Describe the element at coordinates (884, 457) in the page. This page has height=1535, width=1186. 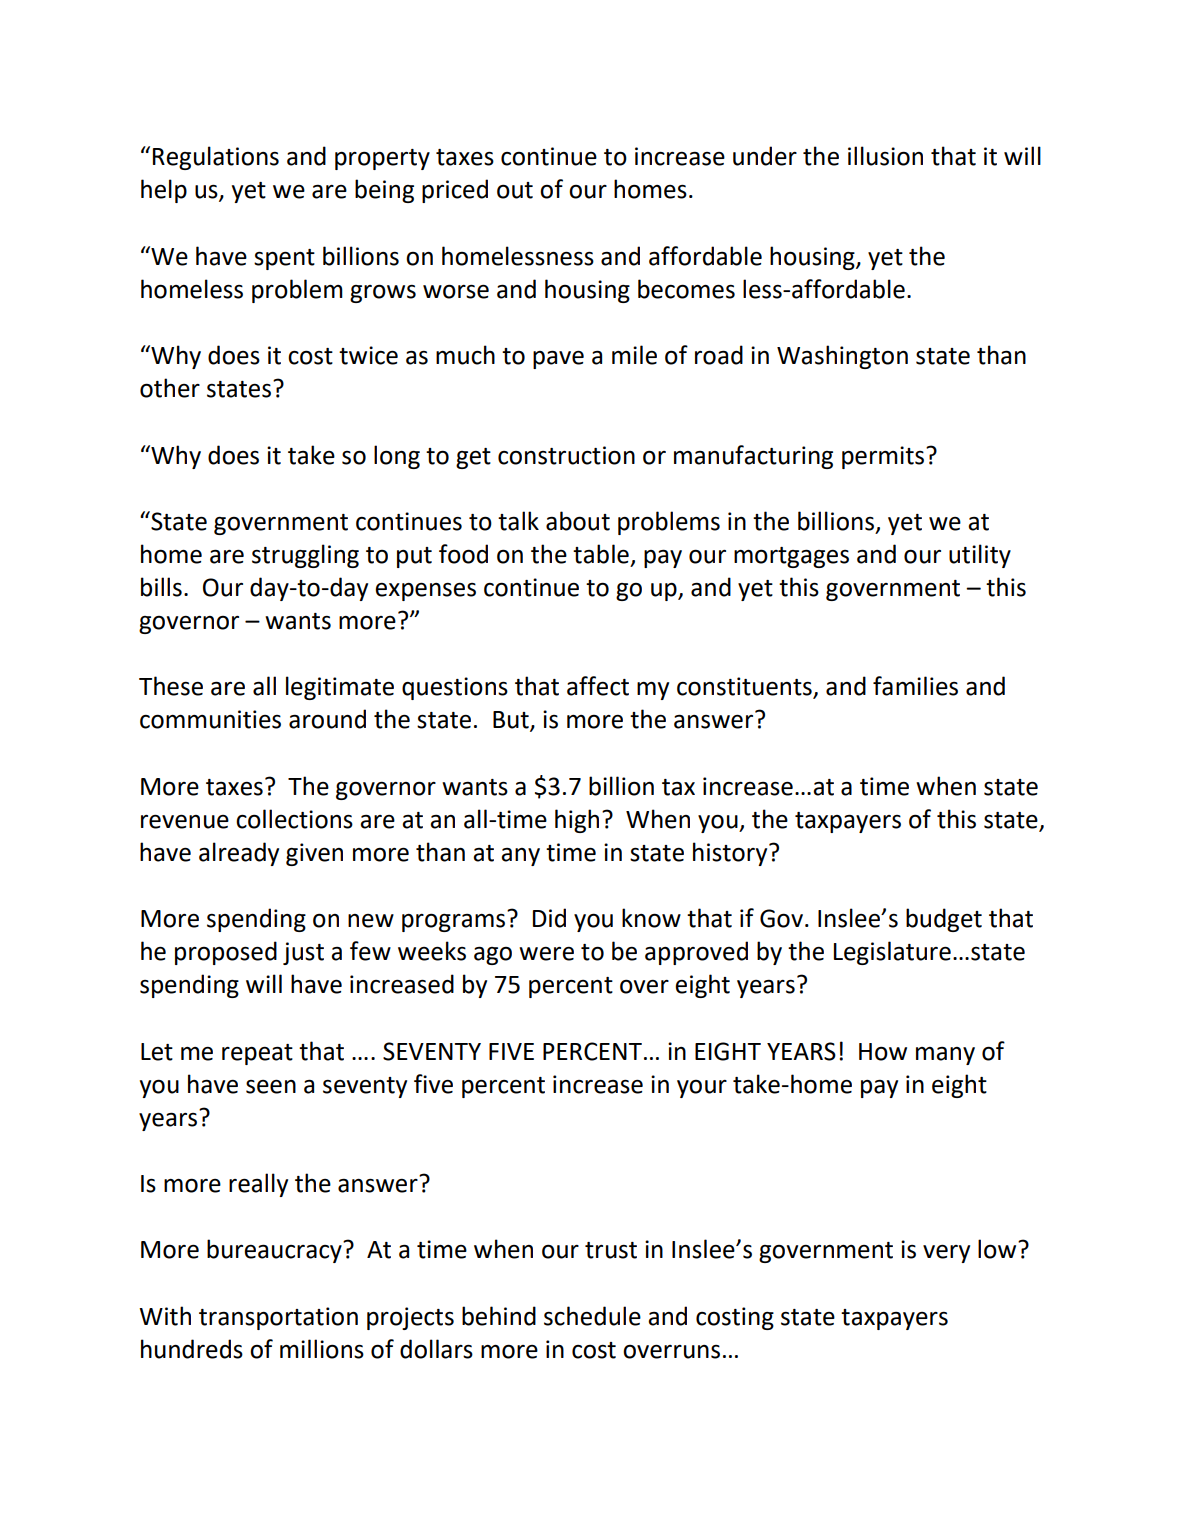
I see `permits` at that location.
